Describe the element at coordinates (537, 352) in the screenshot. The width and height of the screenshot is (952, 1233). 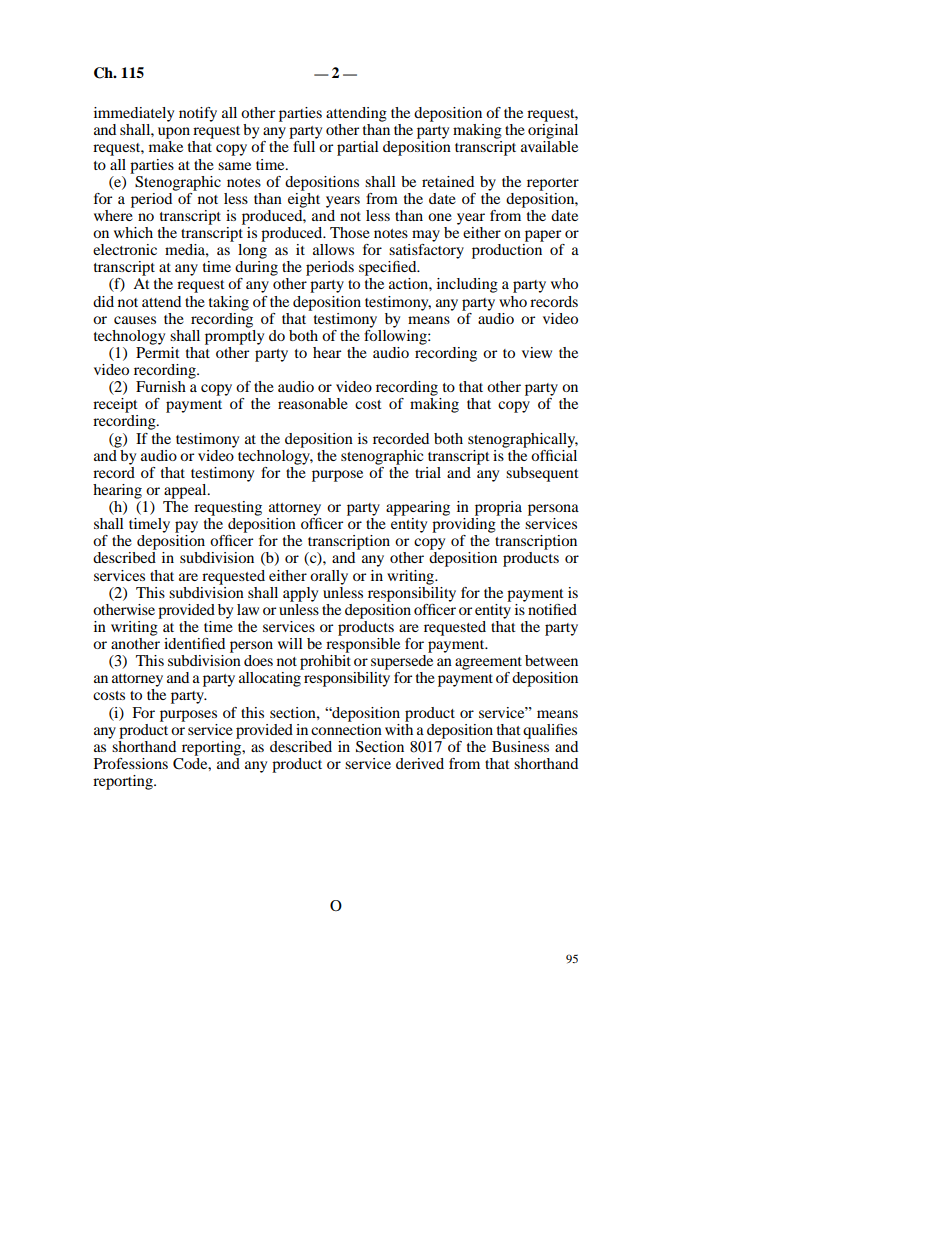
I see `view` at that location.
